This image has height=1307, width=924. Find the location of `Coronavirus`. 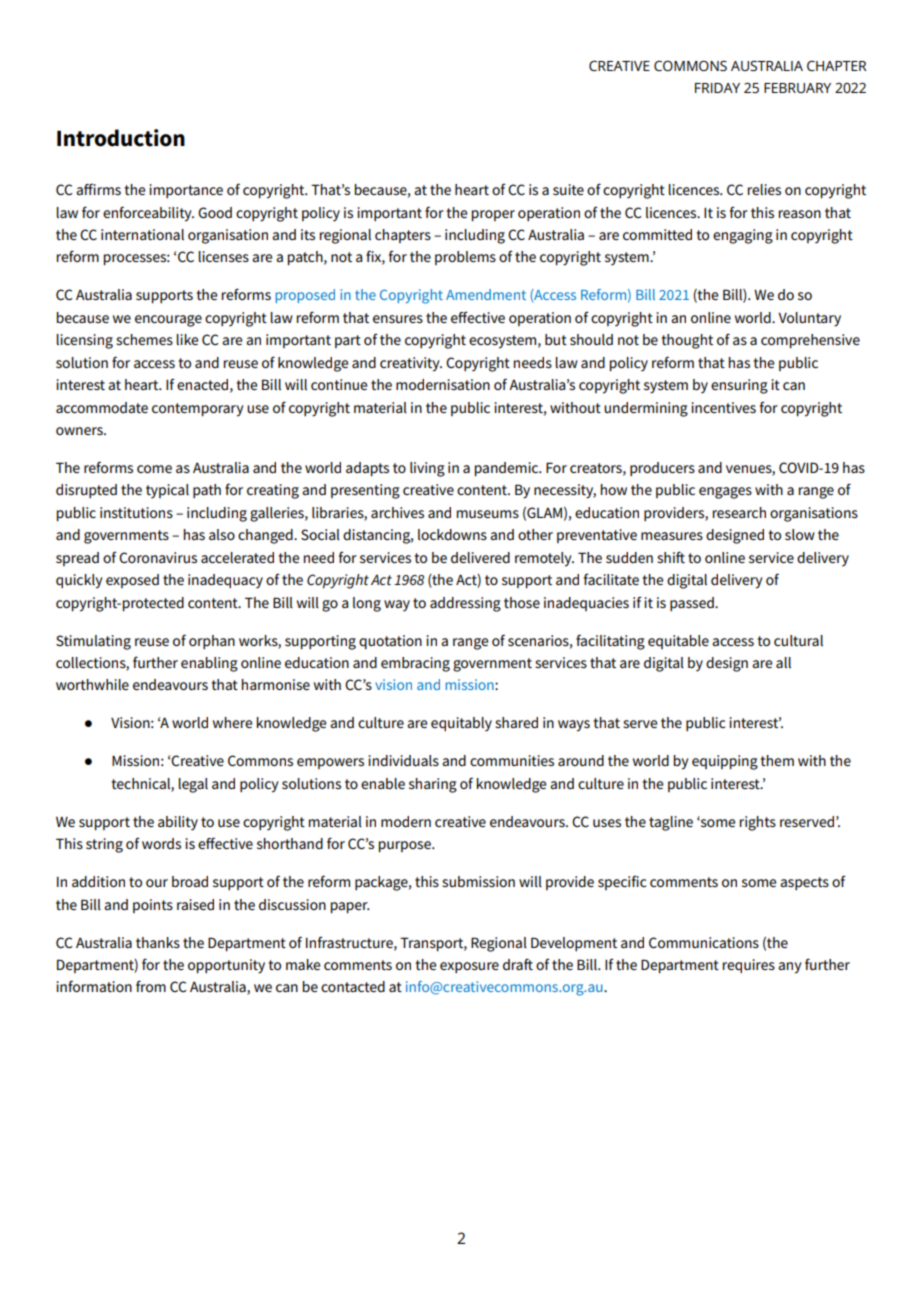

Coronavirus is located at coordinates (158, 557).
